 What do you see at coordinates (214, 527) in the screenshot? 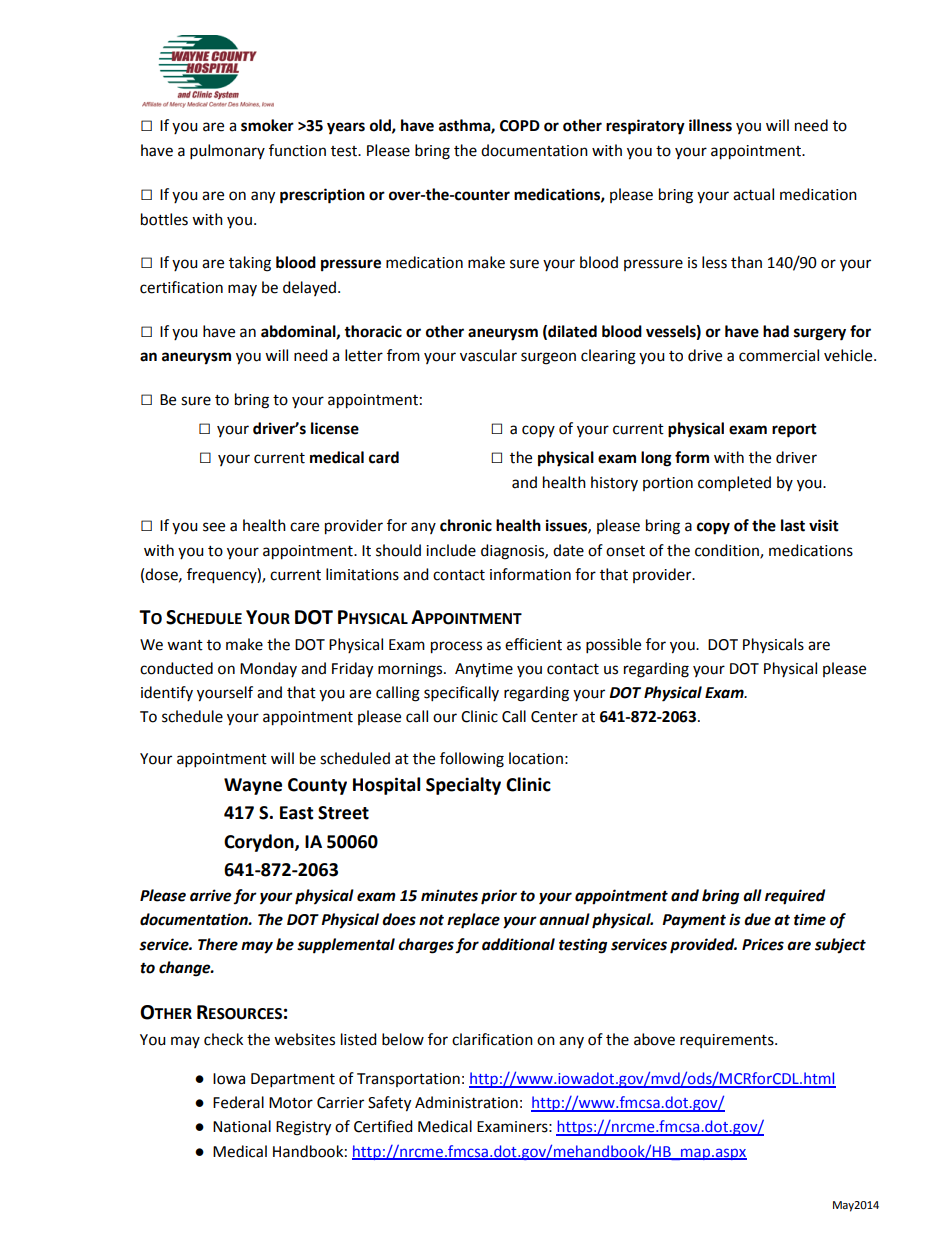
I see `see` at bounding box center [214, 527].
